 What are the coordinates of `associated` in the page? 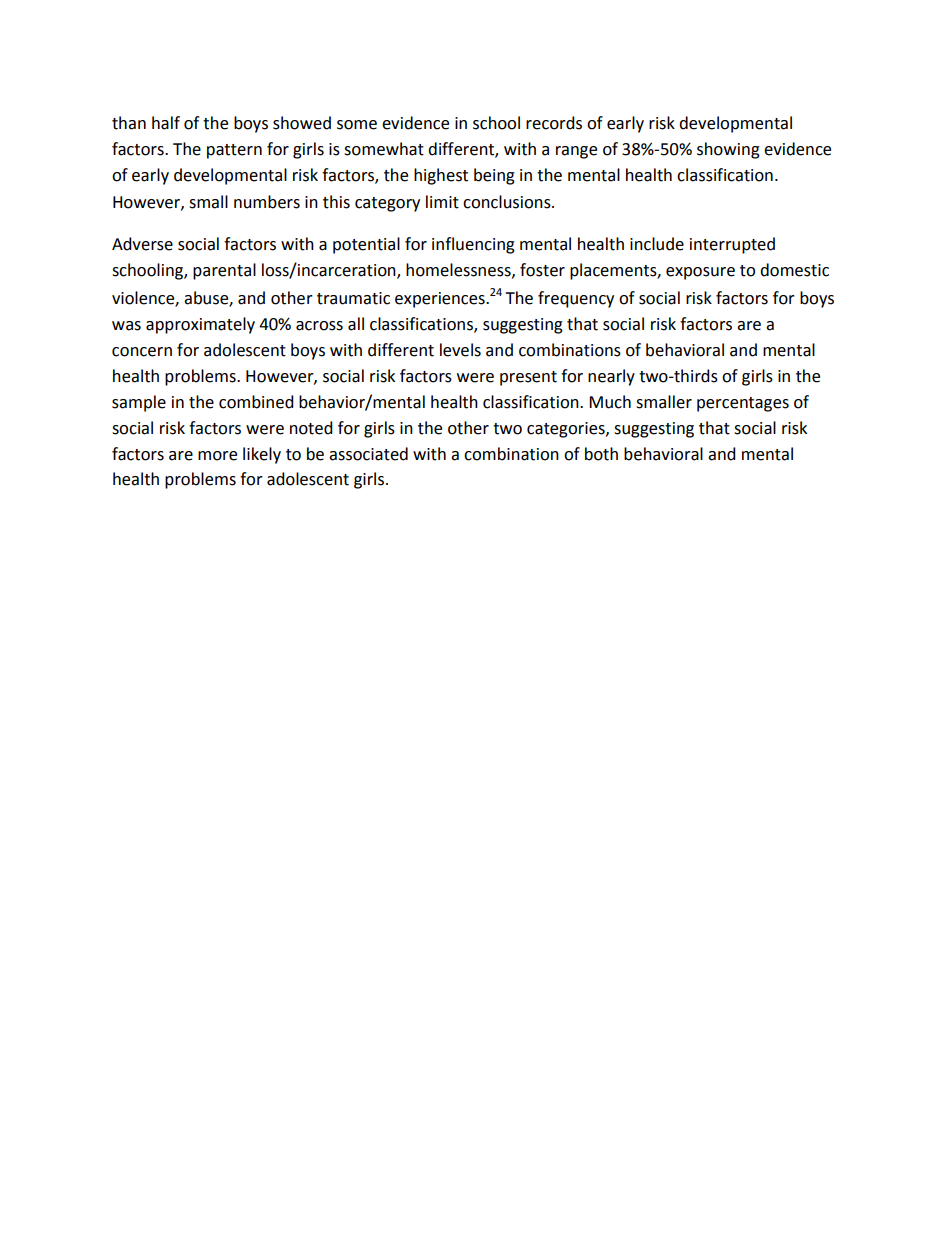 It's located at (368, 454).
